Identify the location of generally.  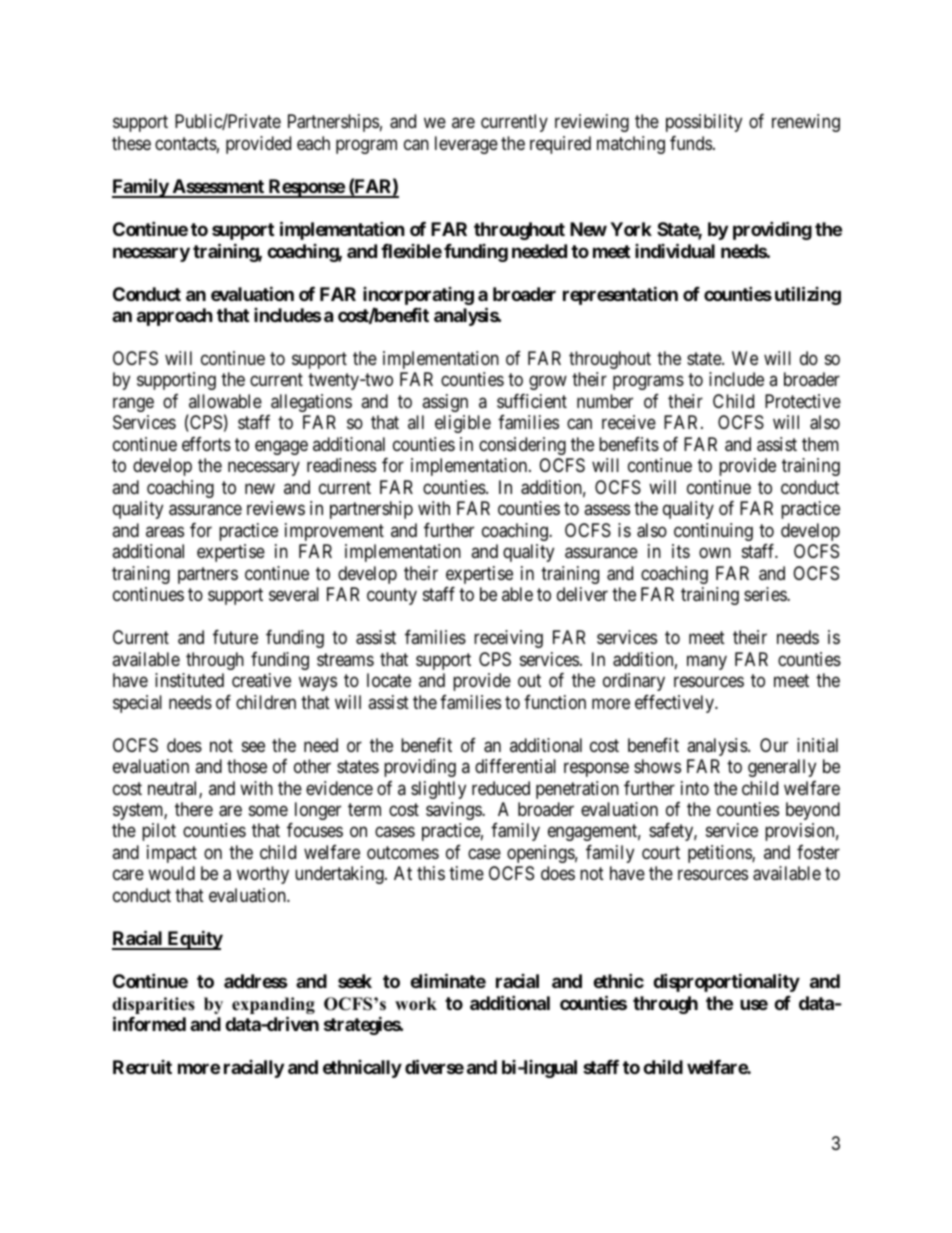
(782, 768).
